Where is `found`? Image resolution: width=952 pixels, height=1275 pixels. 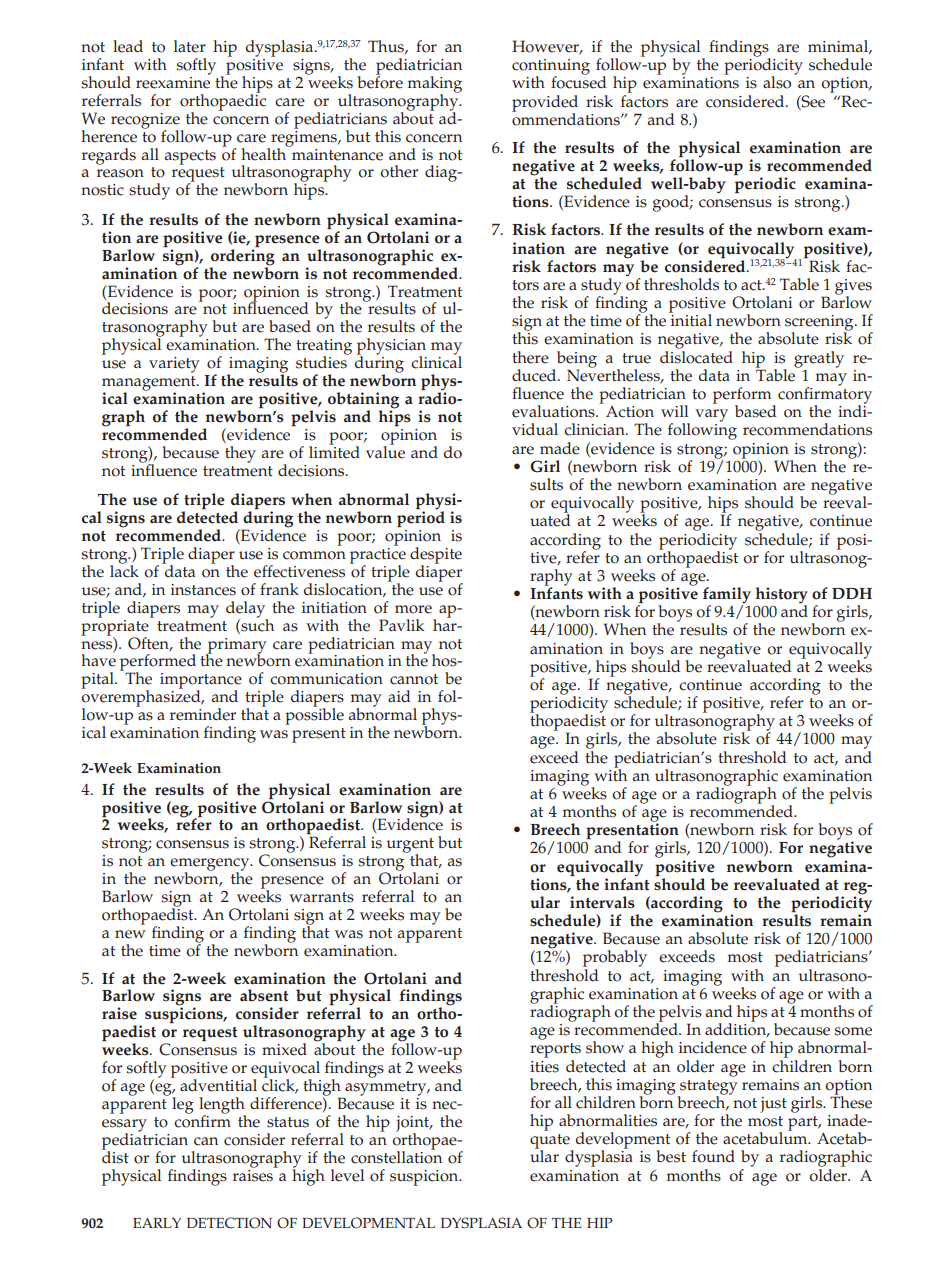 found is located at coordinates (713, 1156).
